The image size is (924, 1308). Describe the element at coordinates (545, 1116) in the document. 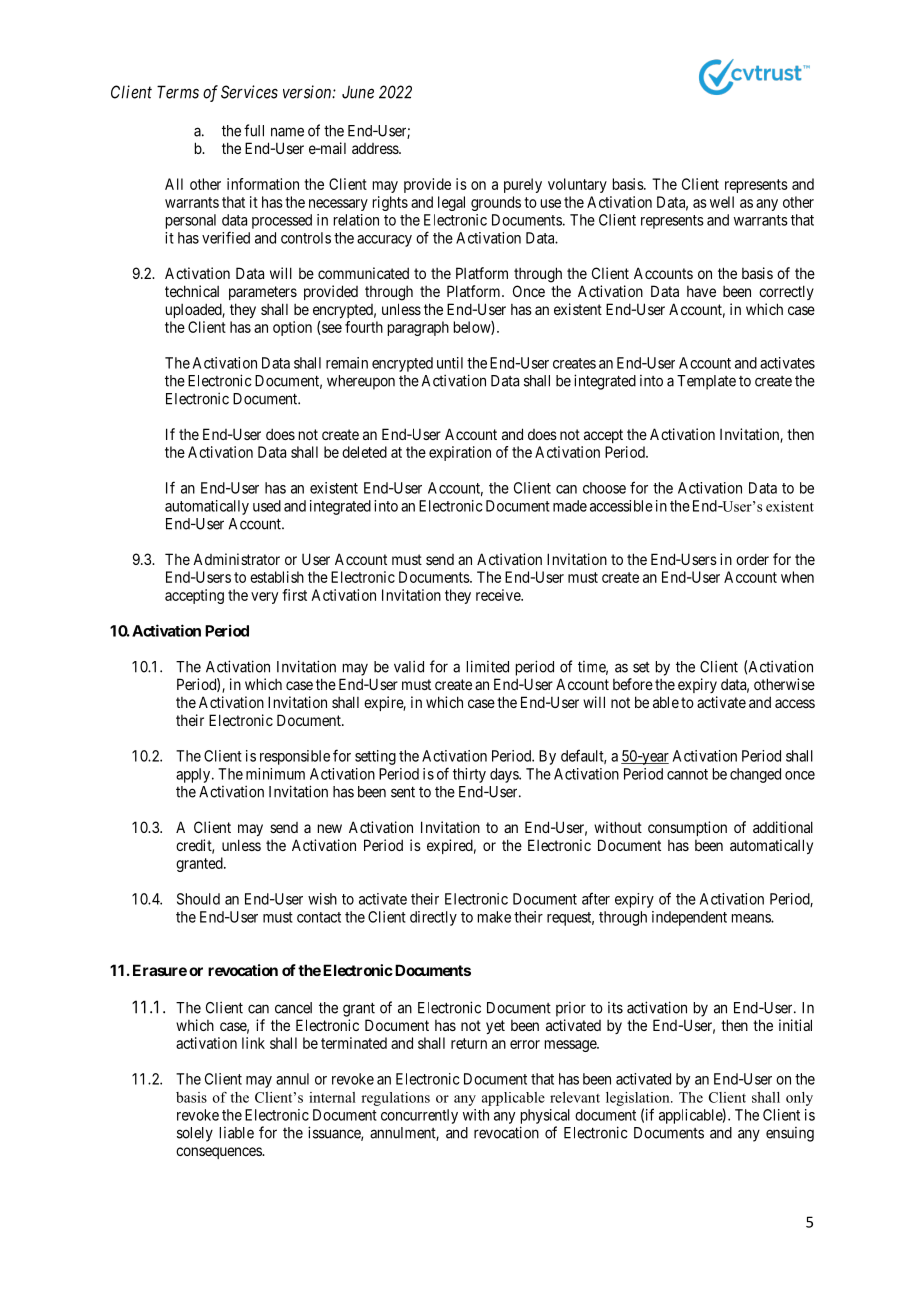

I see `physical` at that location.
